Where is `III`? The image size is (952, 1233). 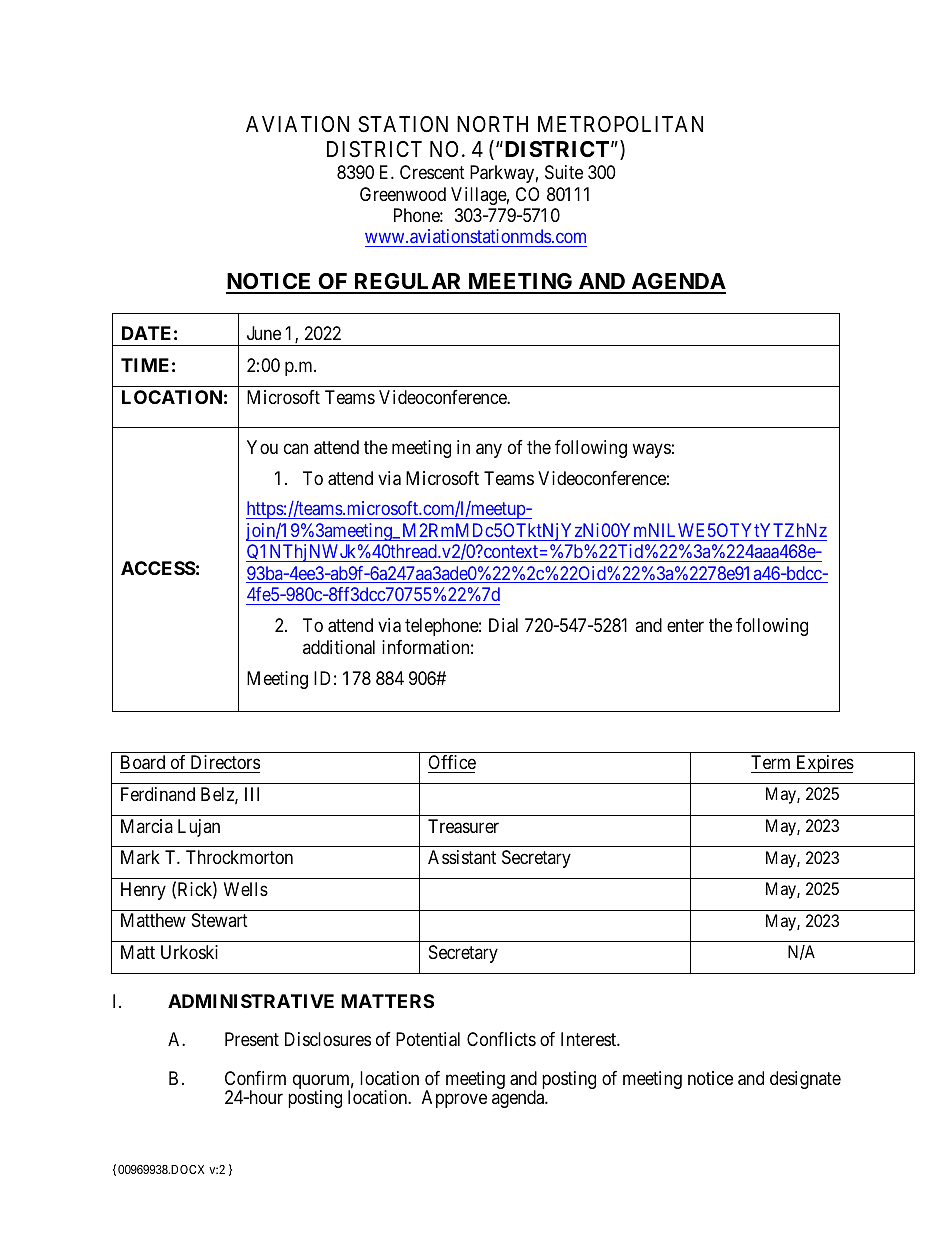 III is located at coordinates (252, 794).
